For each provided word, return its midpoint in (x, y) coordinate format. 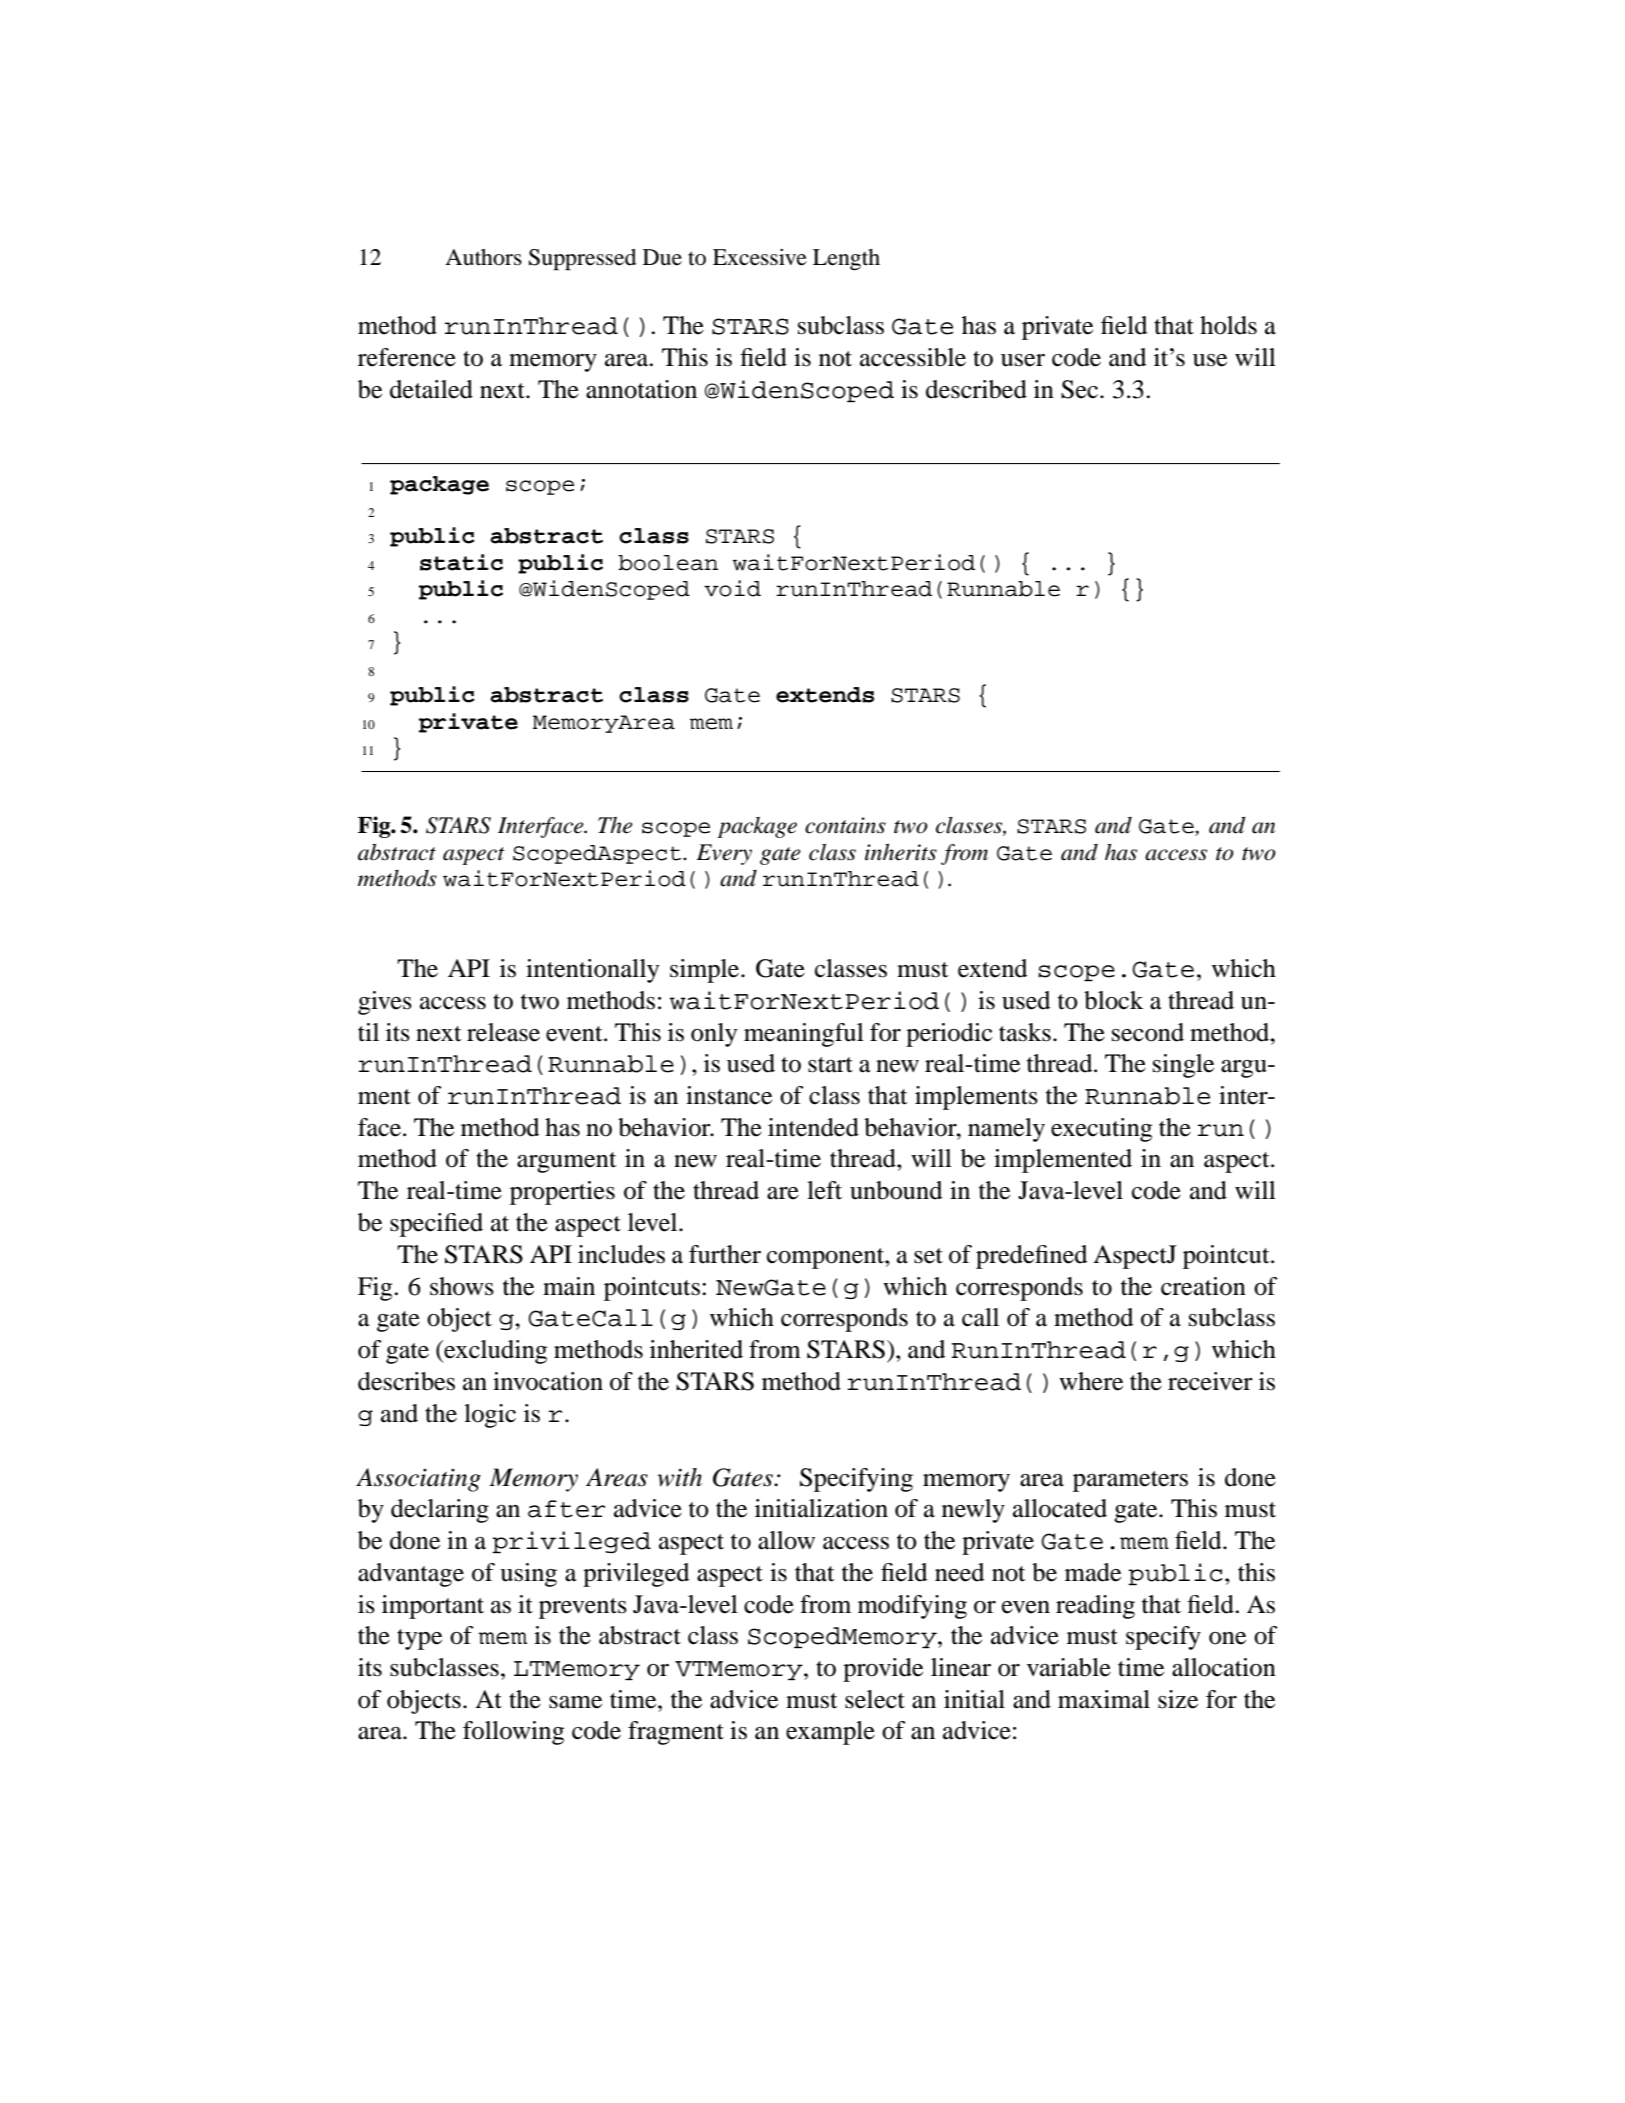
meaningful (804, 1035)
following (513, 1733)
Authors (483, 257)
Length (846, 259)
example (830, 1733)
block (1113, 1000)
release (503, 1032)
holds (1228, 325)
